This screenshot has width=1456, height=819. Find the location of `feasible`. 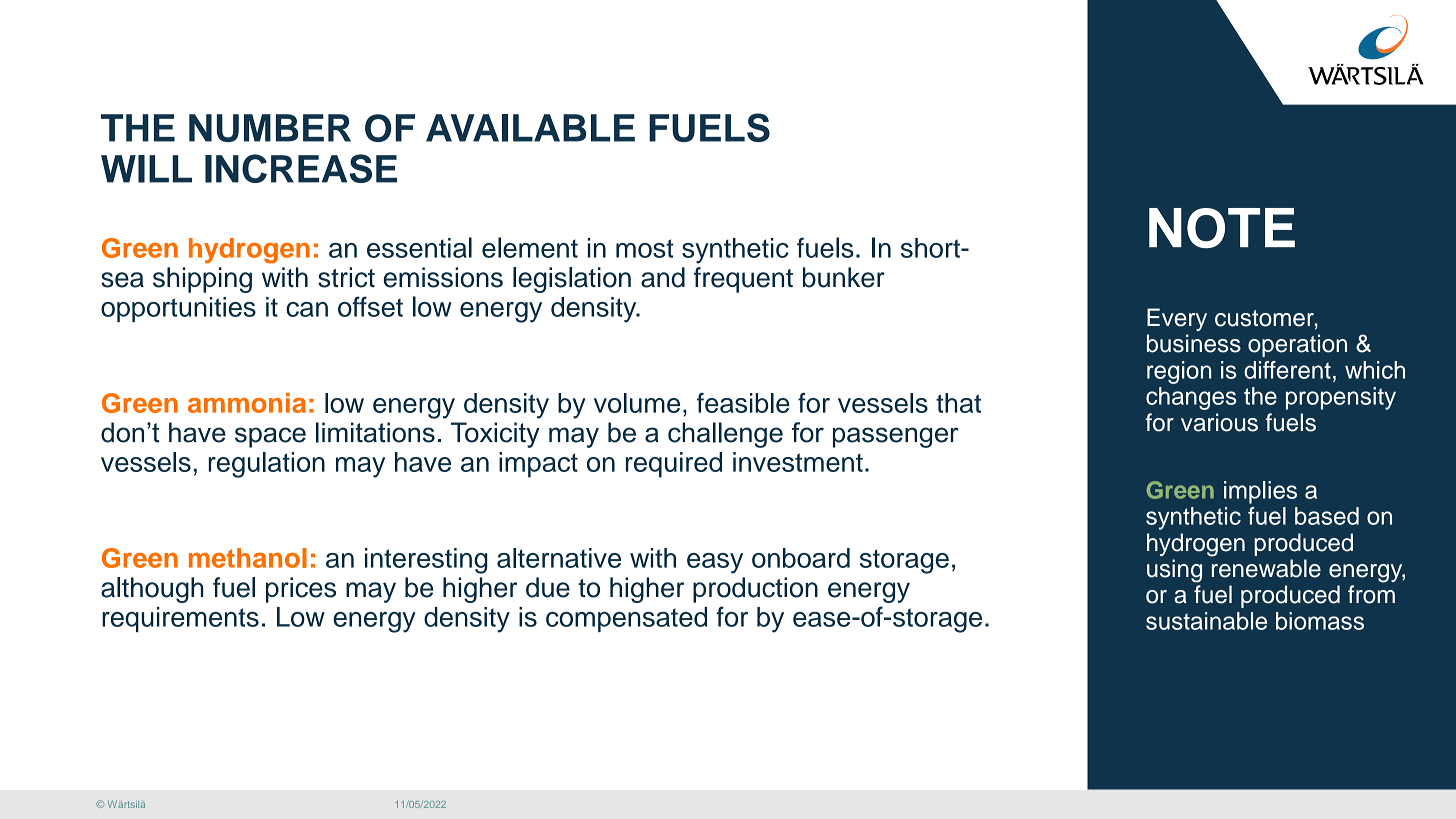

feasible is located at coordinates (743, 402).
